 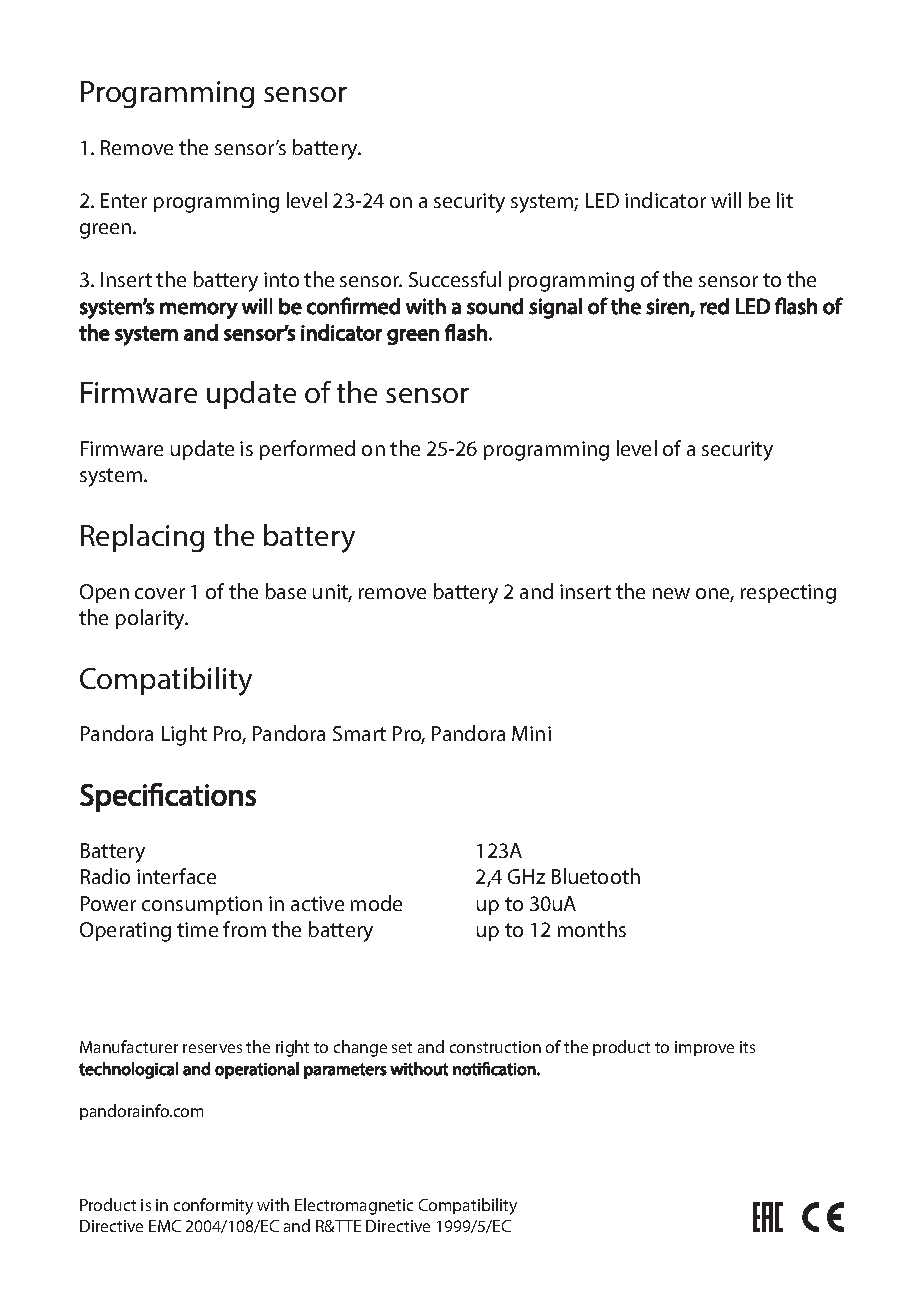 What do you see at coordinates (455, 279) in the screenshot?
I see `Successful` at bounding box center [455, 279].
